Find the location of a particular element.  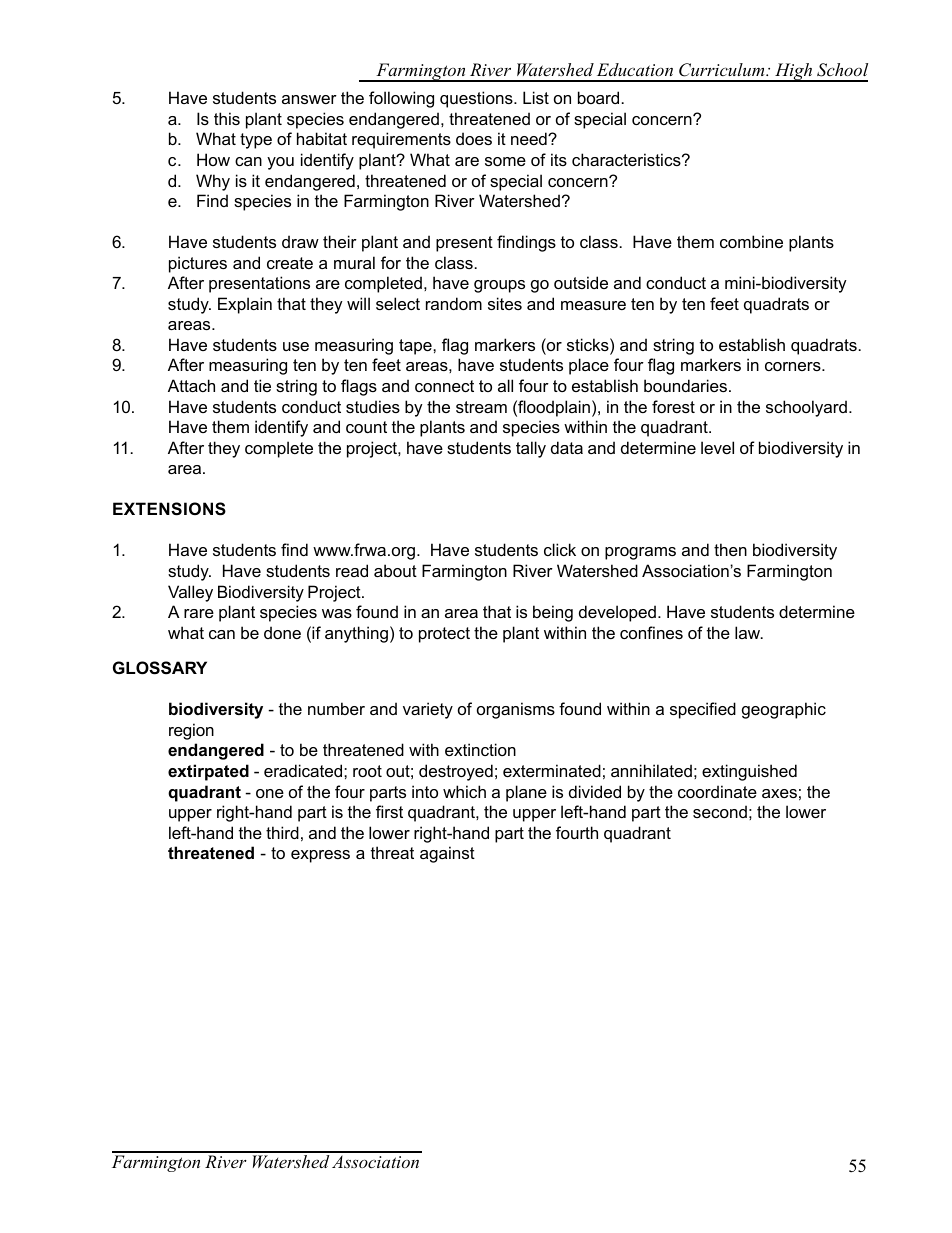

done is located at coordinates (282, 632).
